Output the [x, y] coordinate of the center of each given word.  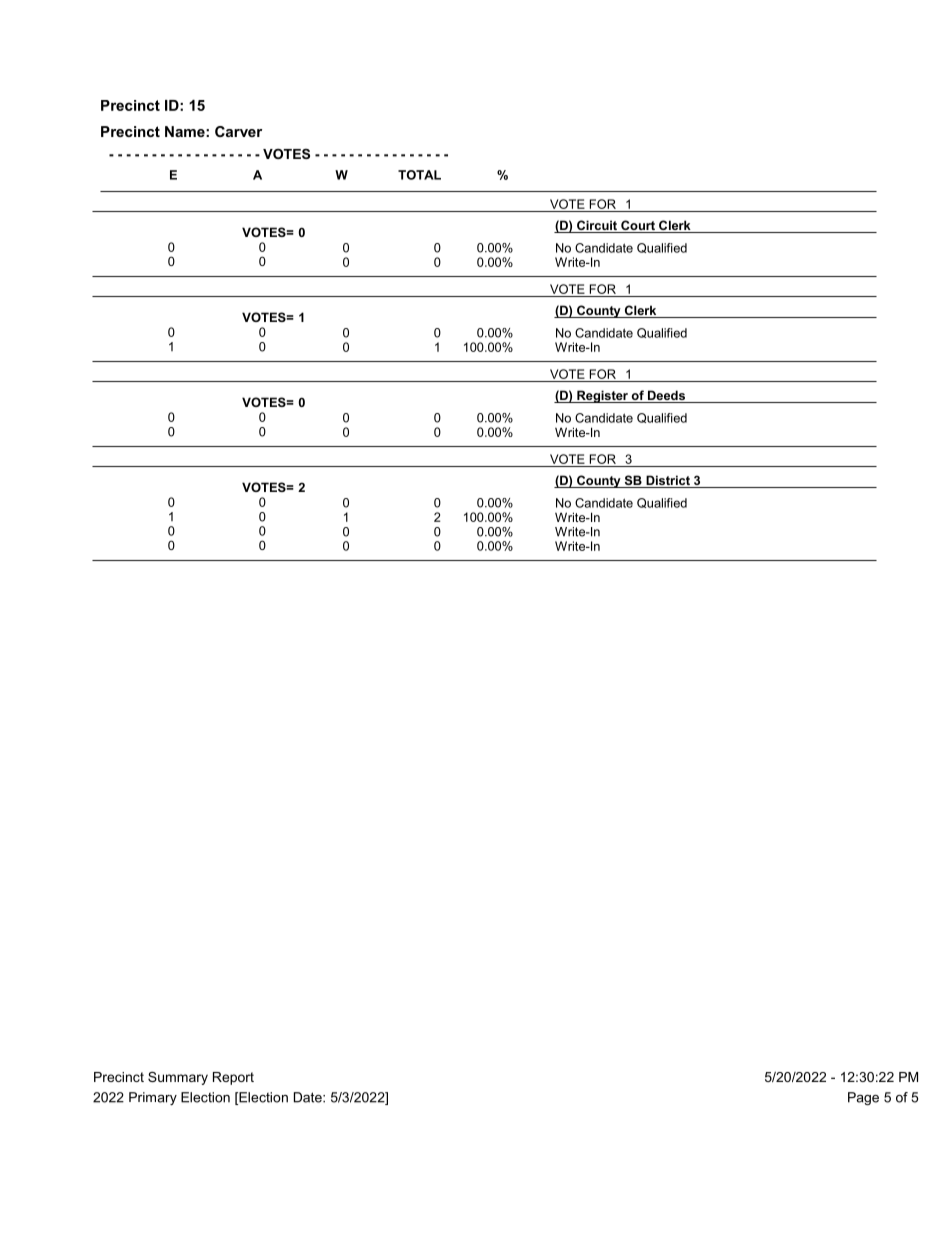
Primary [153, 1098]
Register [602, 396]
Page [863, 1098]
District [668, 481]
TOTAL [419, 175]
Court [638, 226]
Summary [178, 1078]
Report [233, 1078]
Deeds [666, 396]
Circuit [597, 226]
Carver [238, 131]
